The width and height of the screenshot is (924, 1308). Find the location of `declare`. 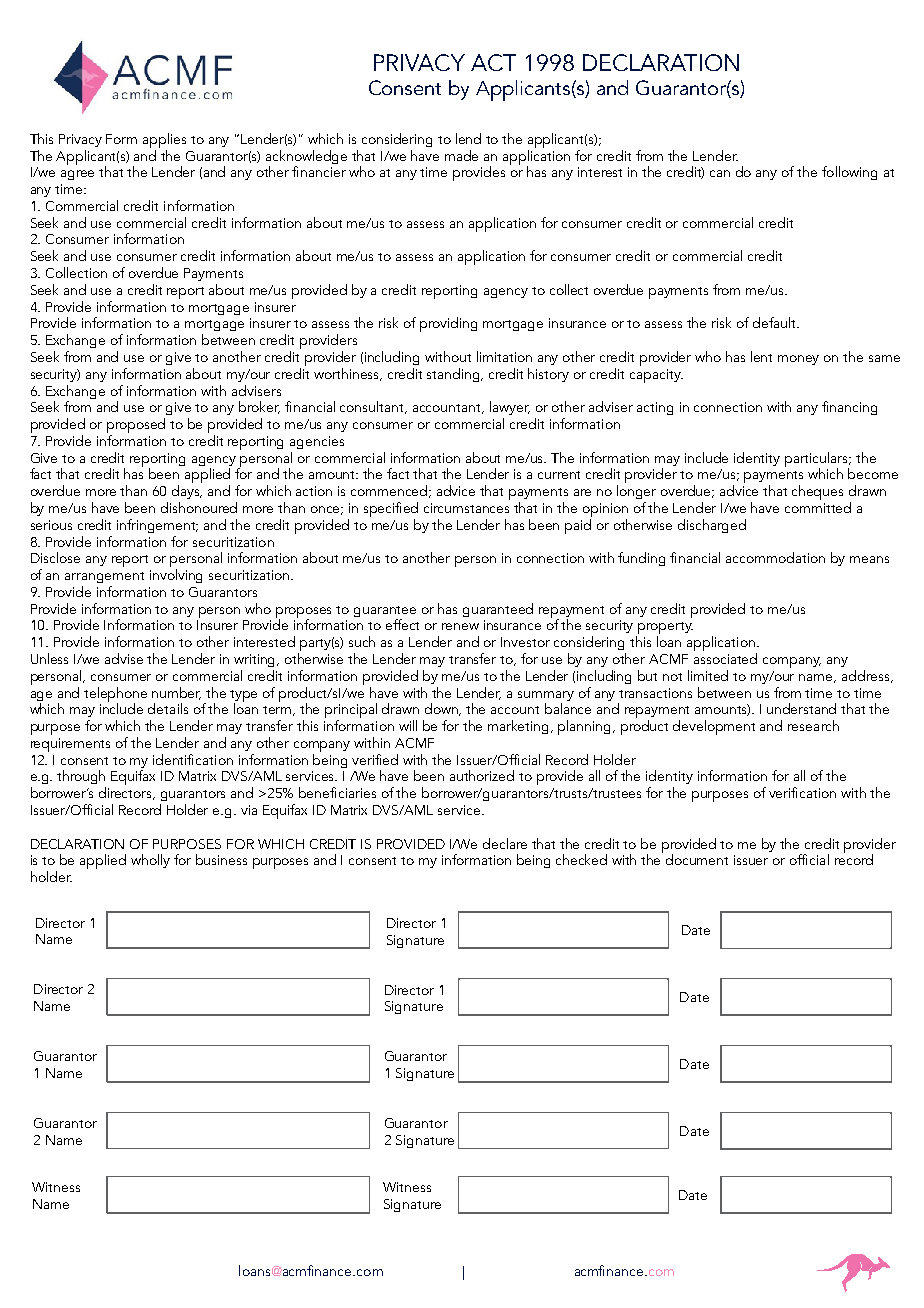

declare is located at coordinates (505, 843).
